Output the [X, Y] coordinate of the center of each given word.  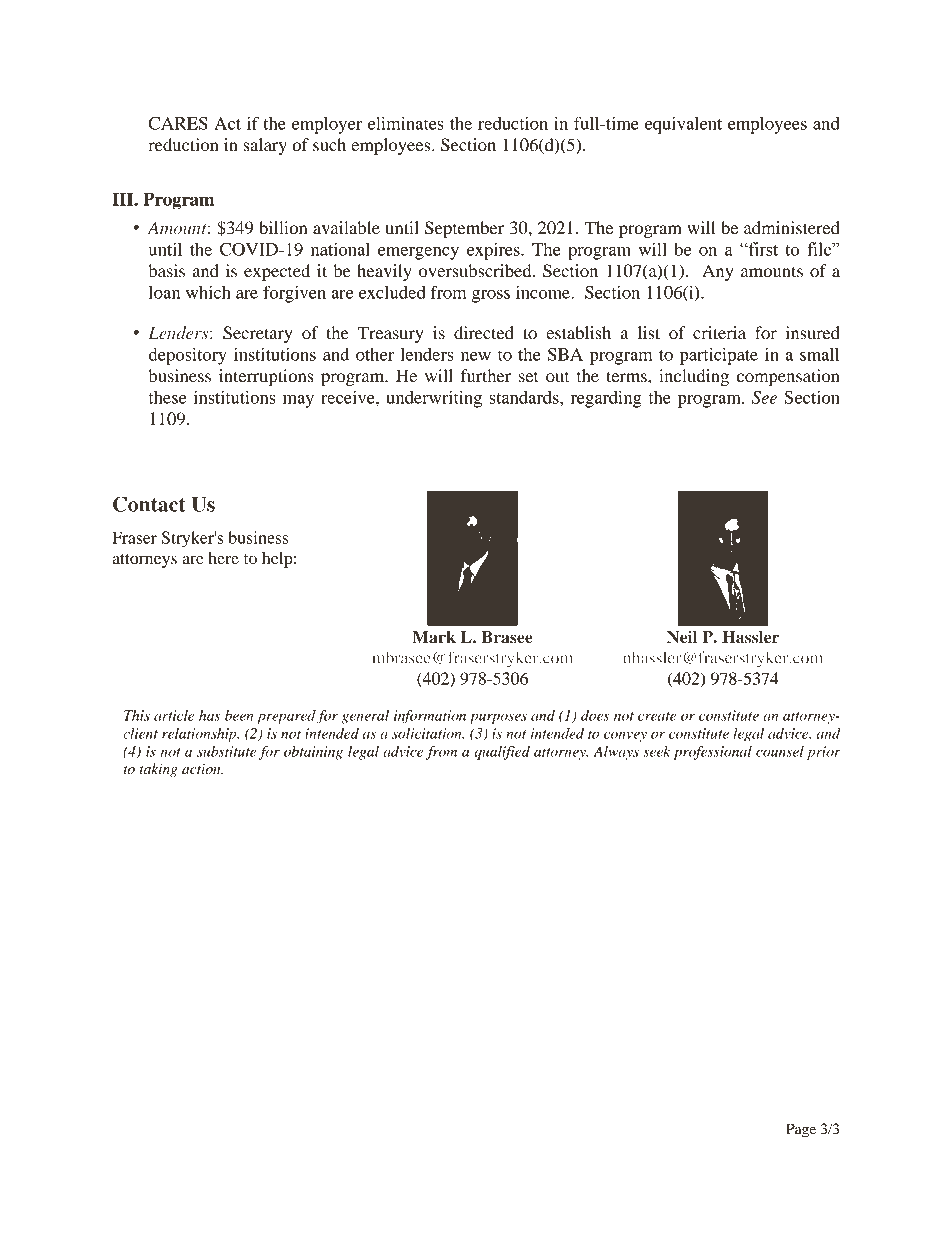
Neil [682, 636]
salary [265, 146]
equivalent [683, 125]
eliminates [406, 123]
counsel [780, 751]
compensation [788, 377]
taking [158, 770]
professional [713, 753]
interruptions [266, 377]
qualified [502, 753]
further [486, 375]
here [223, 558]
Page [801, 1130]
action [202, 769]
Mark [434, 637]
